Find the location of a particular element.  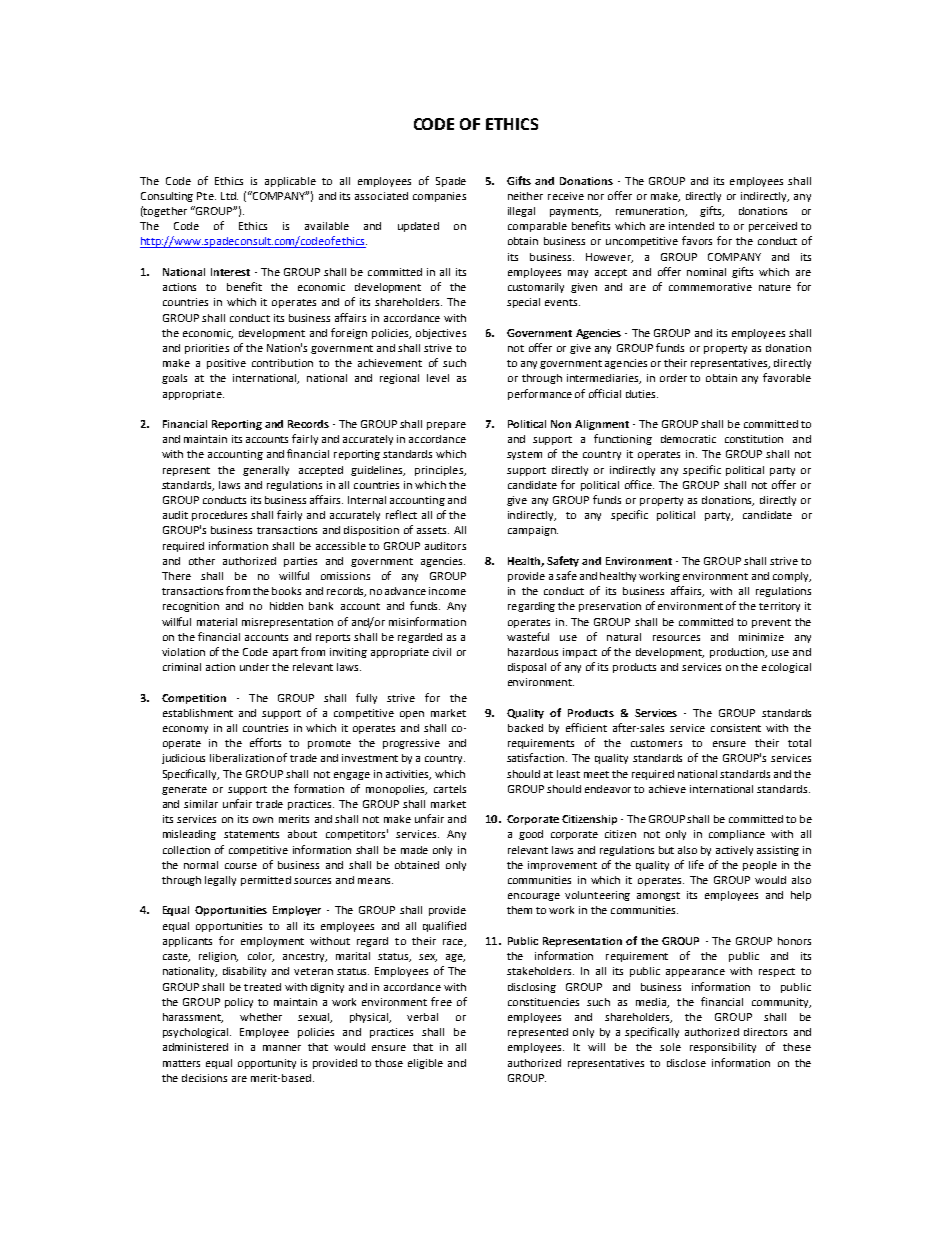

wasteful is located at coordinates (528, 636).
